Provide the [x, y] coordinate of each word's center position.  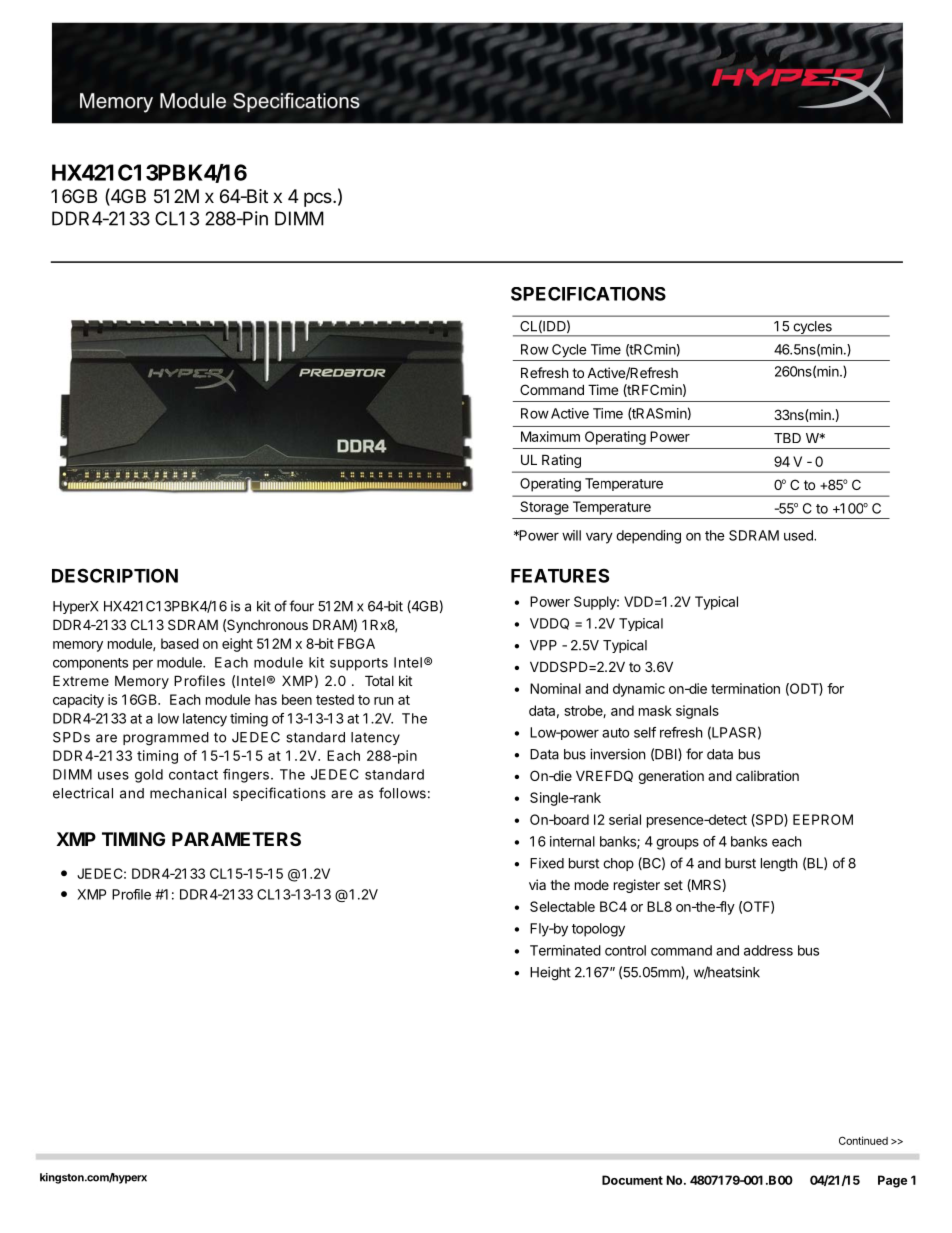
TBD [787, 438]
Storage [544, 508]
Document [632, 1180]
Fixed [547, 863]
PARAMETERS [236, 839]
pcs [319, 199]
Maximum [550, 436]
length [779, 865]
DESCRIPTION [115, 575]
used [799, 535]
